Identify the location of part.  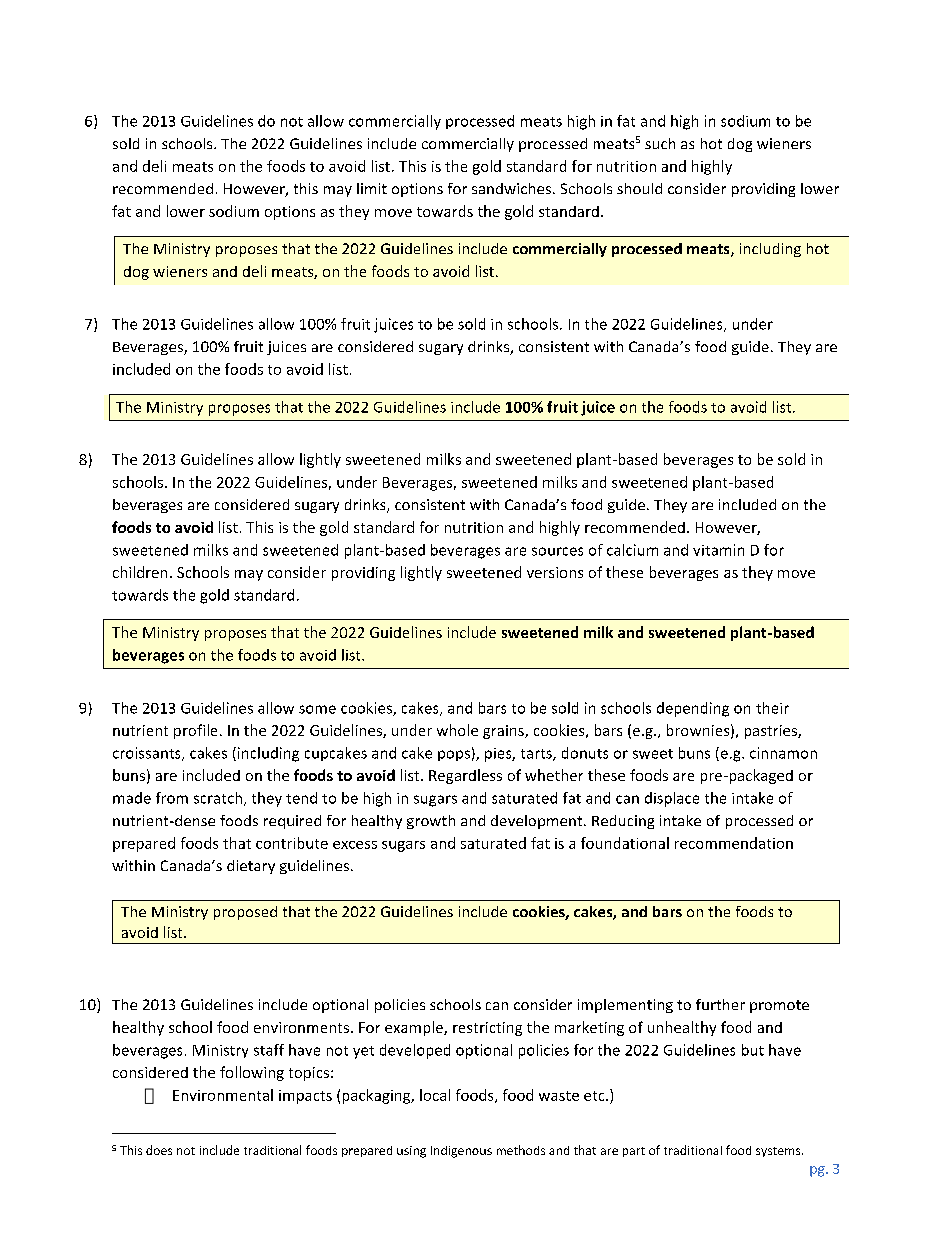
(634, 1152).
